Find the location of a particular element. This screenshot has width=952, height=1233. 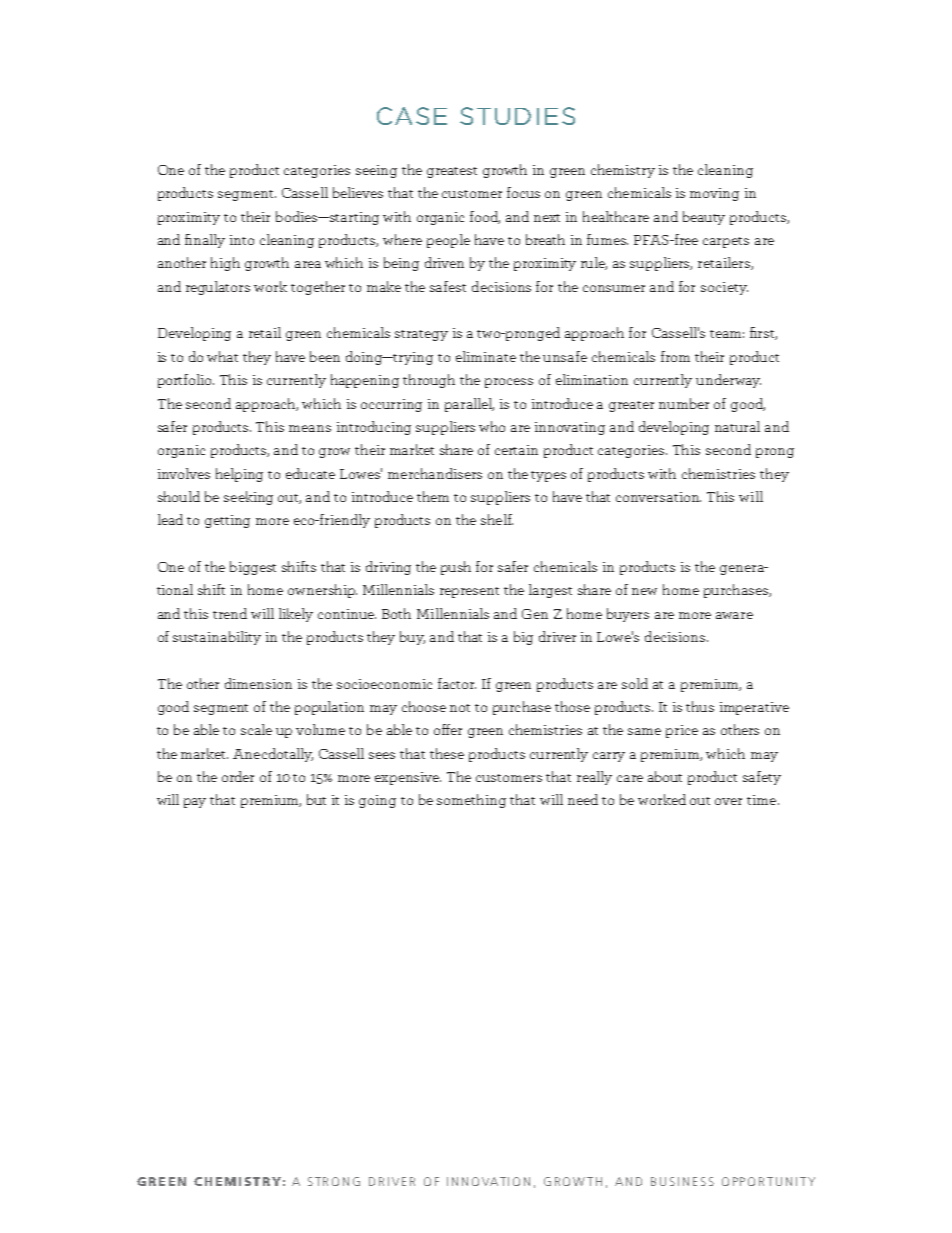

from is located at coordinates (675, 356).
